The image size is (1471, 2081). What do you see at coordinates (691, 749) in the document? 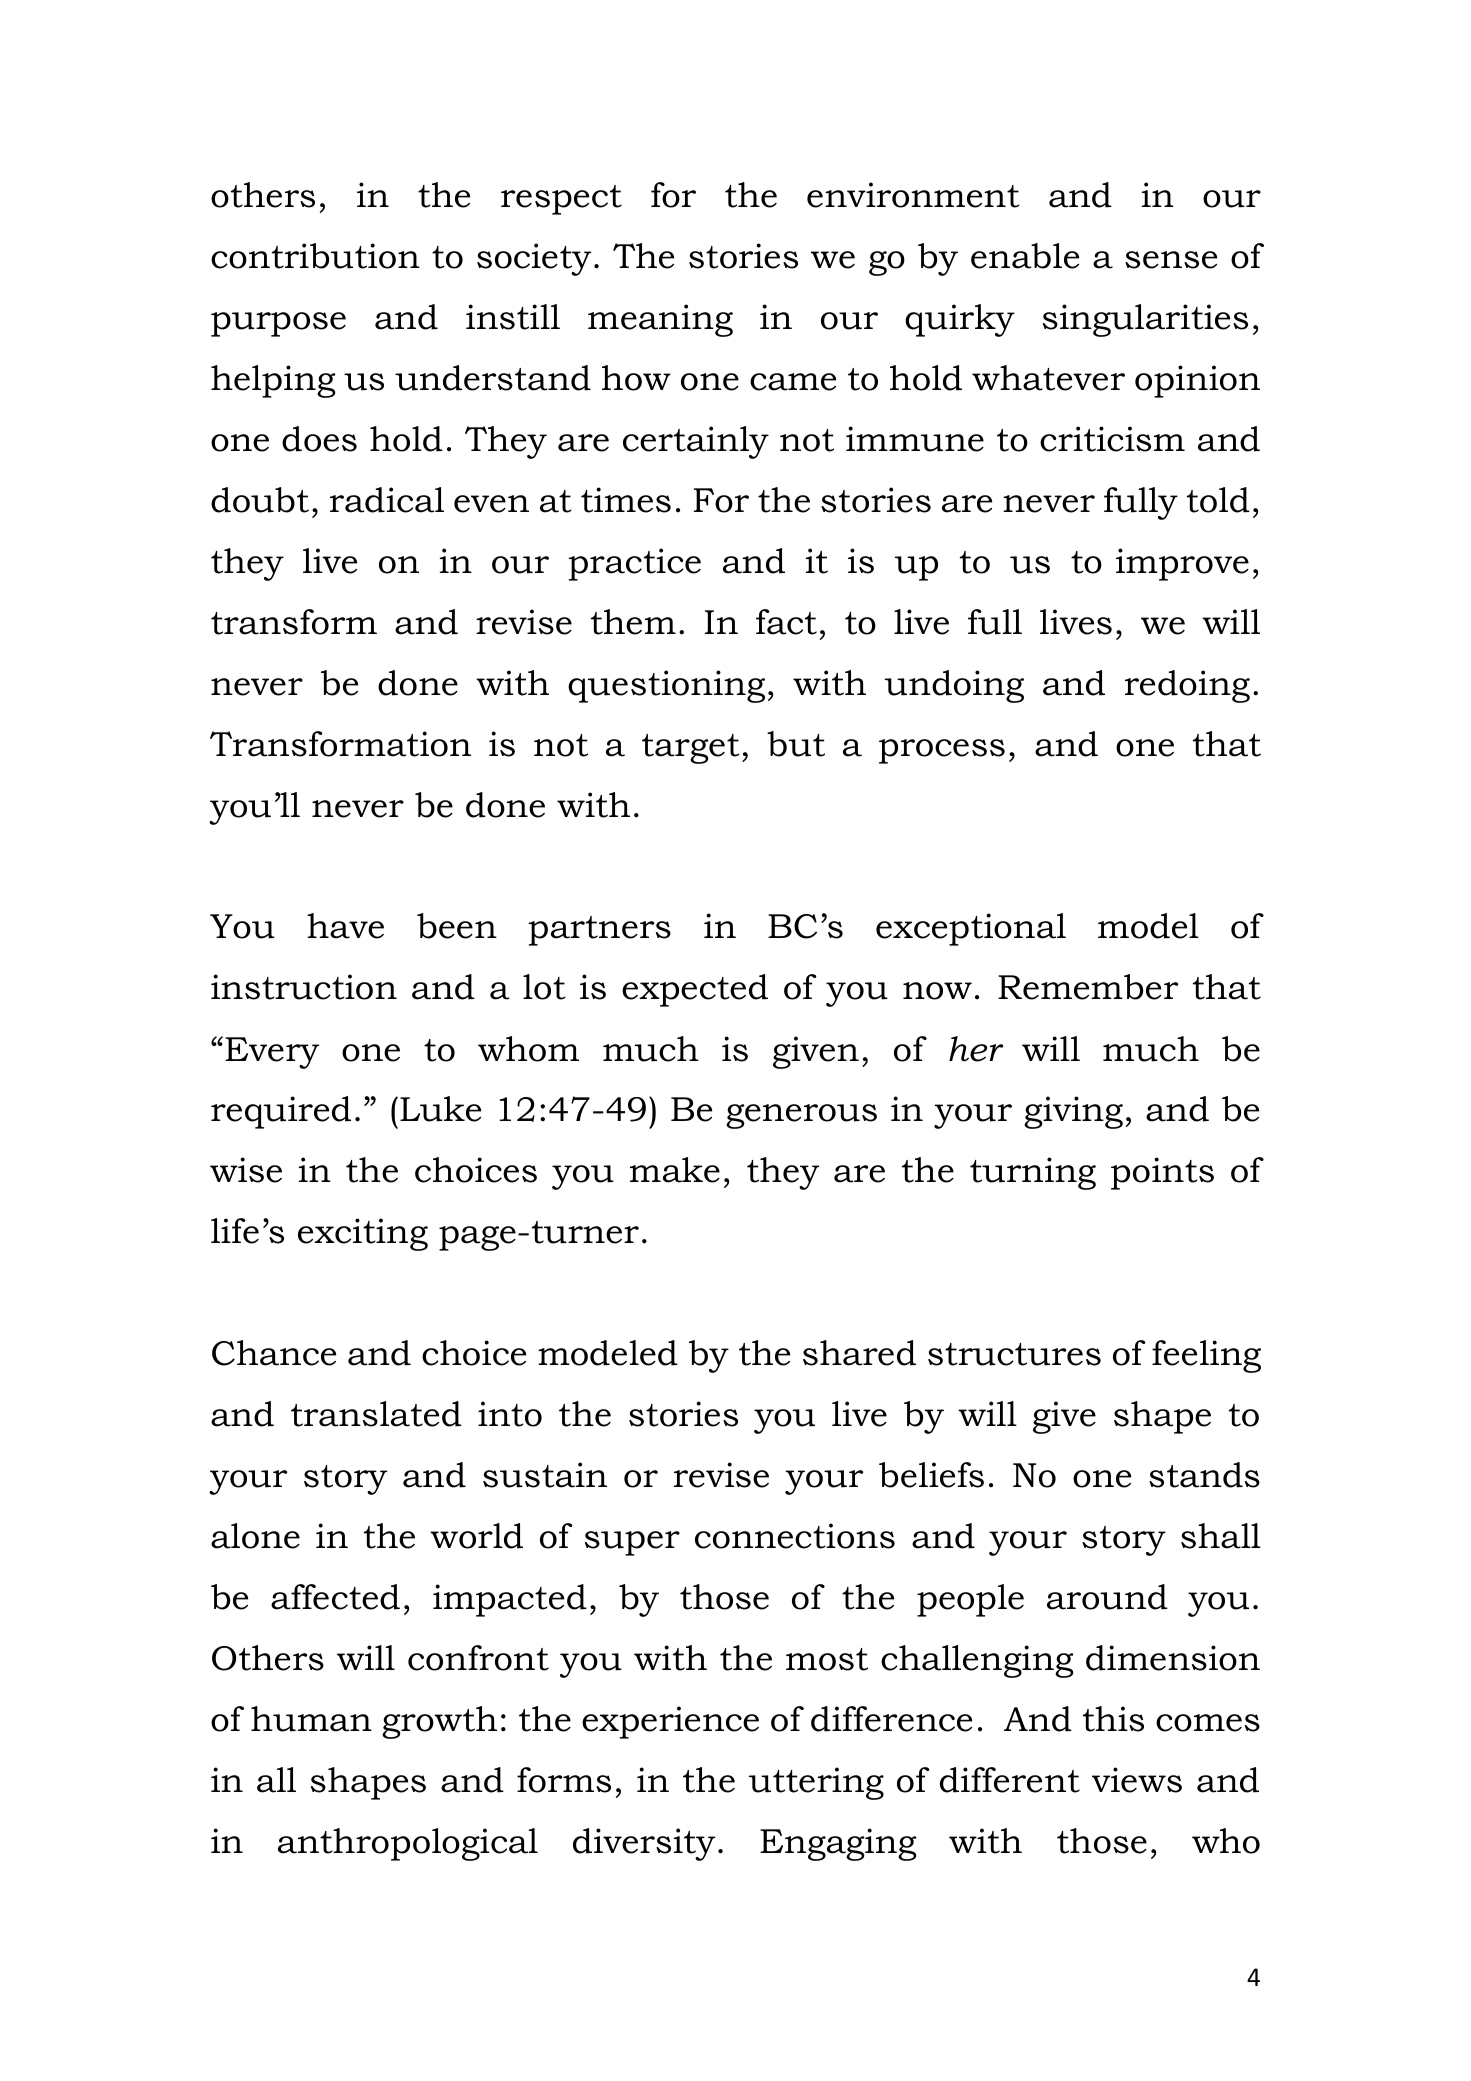
I see `target` at bounding box center [691, 749].
